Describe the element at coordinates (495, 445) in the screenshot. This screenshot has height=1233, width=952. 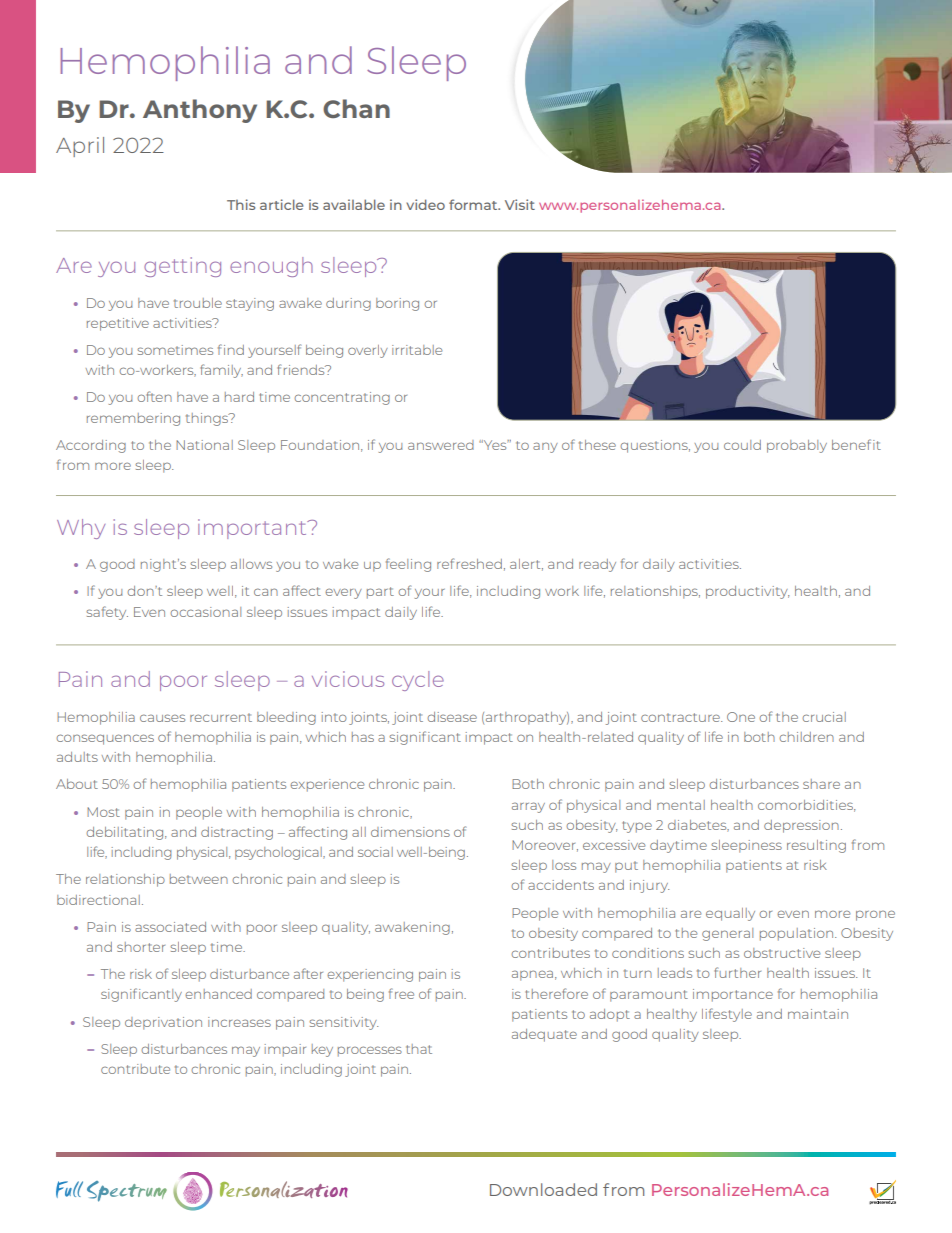
I see `Yes` at that location.
